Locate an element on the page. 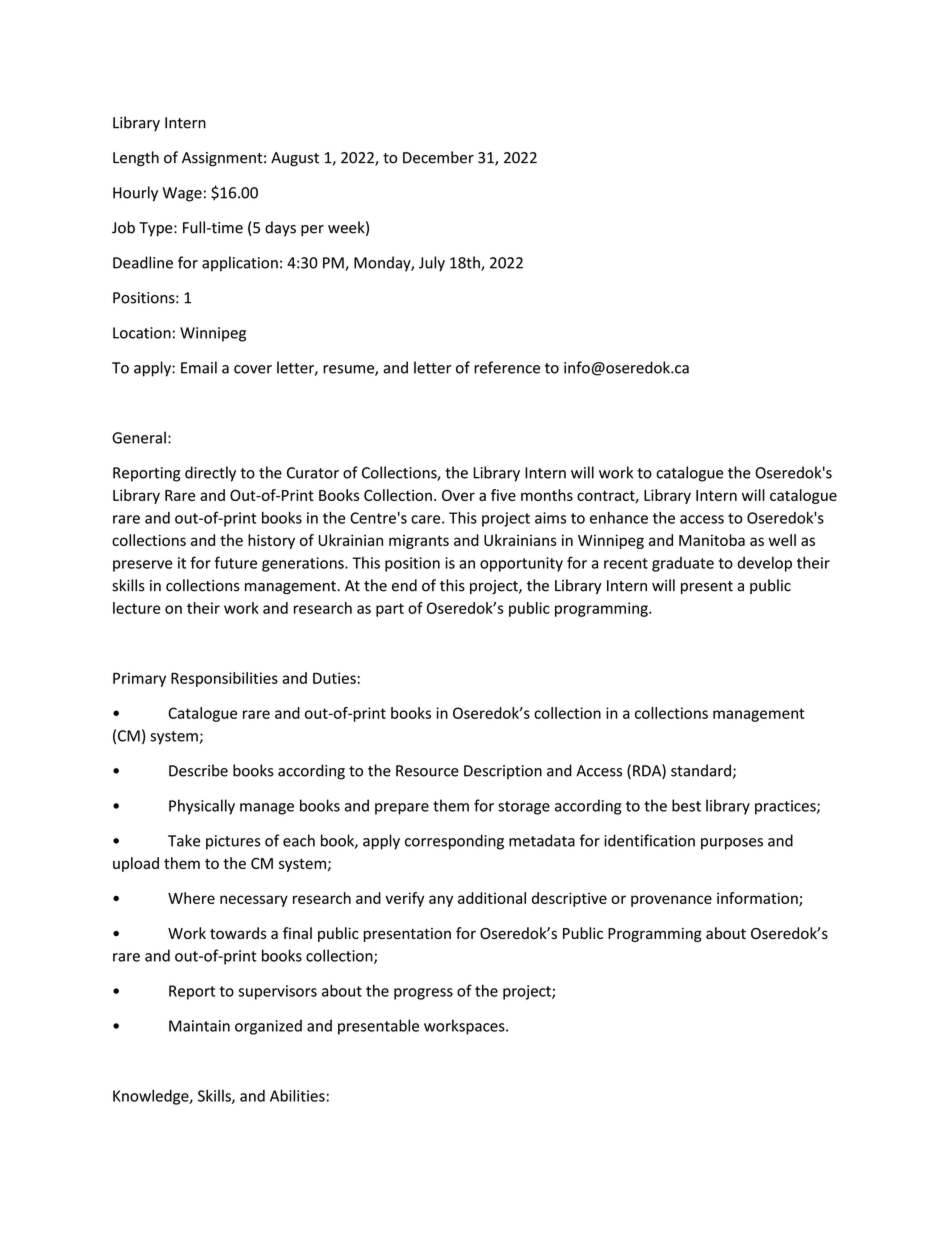 This document has width=952, height=1233. provenance is located at coordinates (671, 901).
